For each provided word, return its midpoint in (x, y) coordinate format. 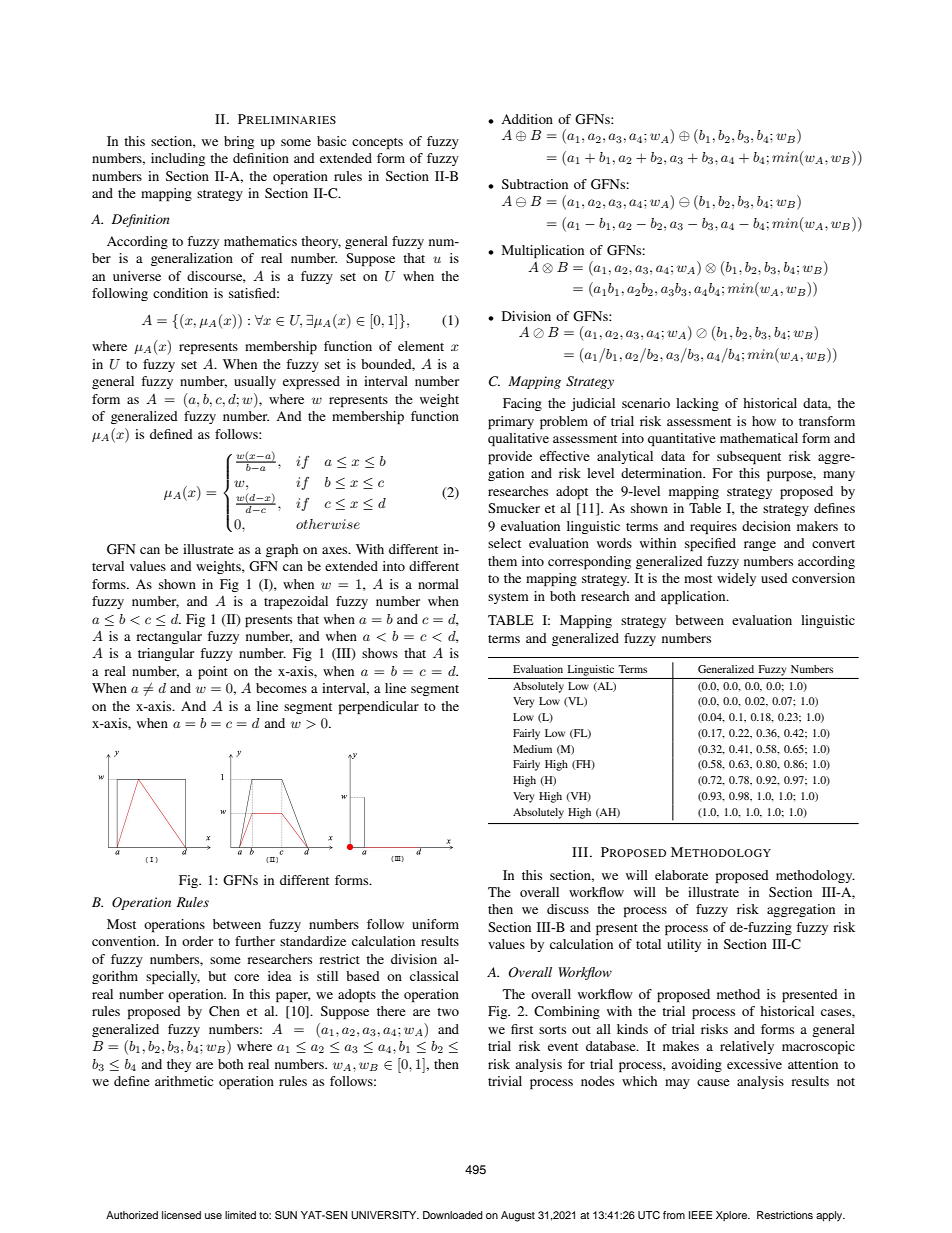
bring (239, 142)
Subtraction (535, 184)
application (694, 598)
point (213, 673)
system (508, 598)
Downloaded (453, 1215)
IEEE (700, 1215)
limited (240, 1215)
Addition (527, 119)
